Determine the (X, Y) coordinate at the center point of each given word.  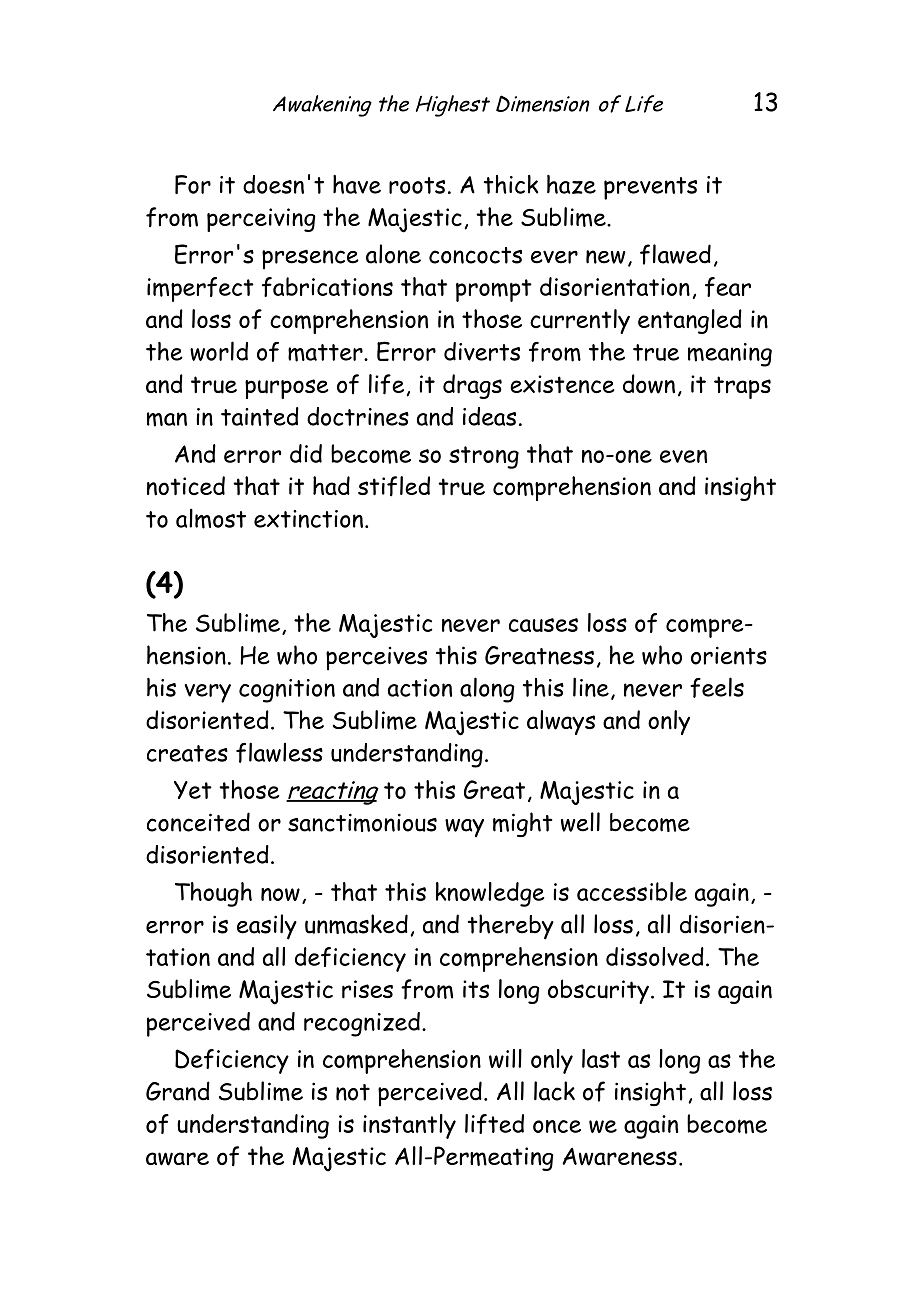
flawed (675, 254)
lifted (494, 1124)
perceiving (261, 220)
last (601, 1058)
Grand (178, 1091)
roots (417, 185)
